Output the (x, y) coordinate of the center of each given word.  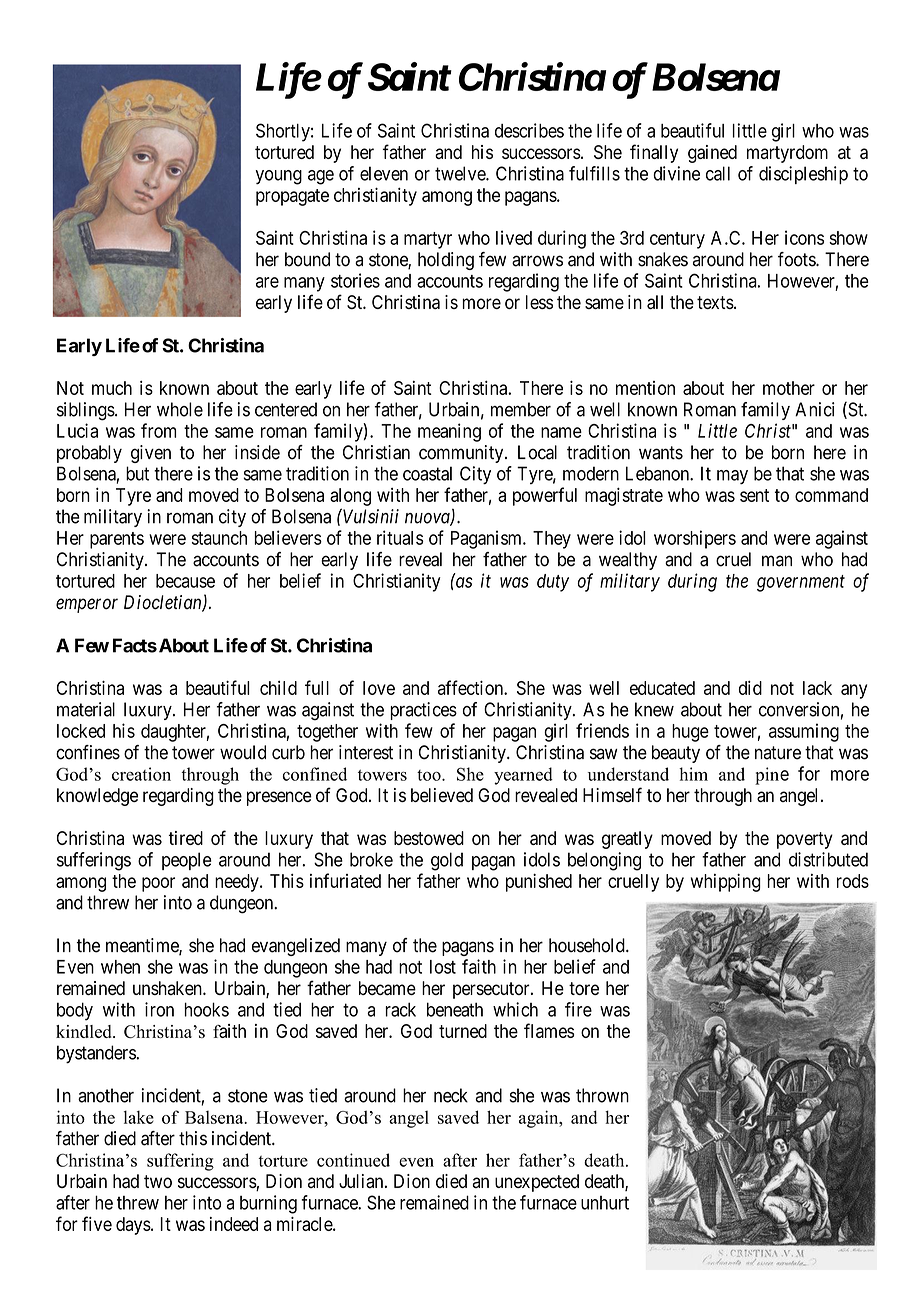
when (120, 967)
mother (789, 388)
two (158, 1181)
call (718, 173)
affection (471, 687)
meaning (449, 432)
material (86, 709)
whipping (726, 882)
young (278, 177)
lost (443, 967)
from (158, 430)
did (750, 688)
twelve (461, 173)
